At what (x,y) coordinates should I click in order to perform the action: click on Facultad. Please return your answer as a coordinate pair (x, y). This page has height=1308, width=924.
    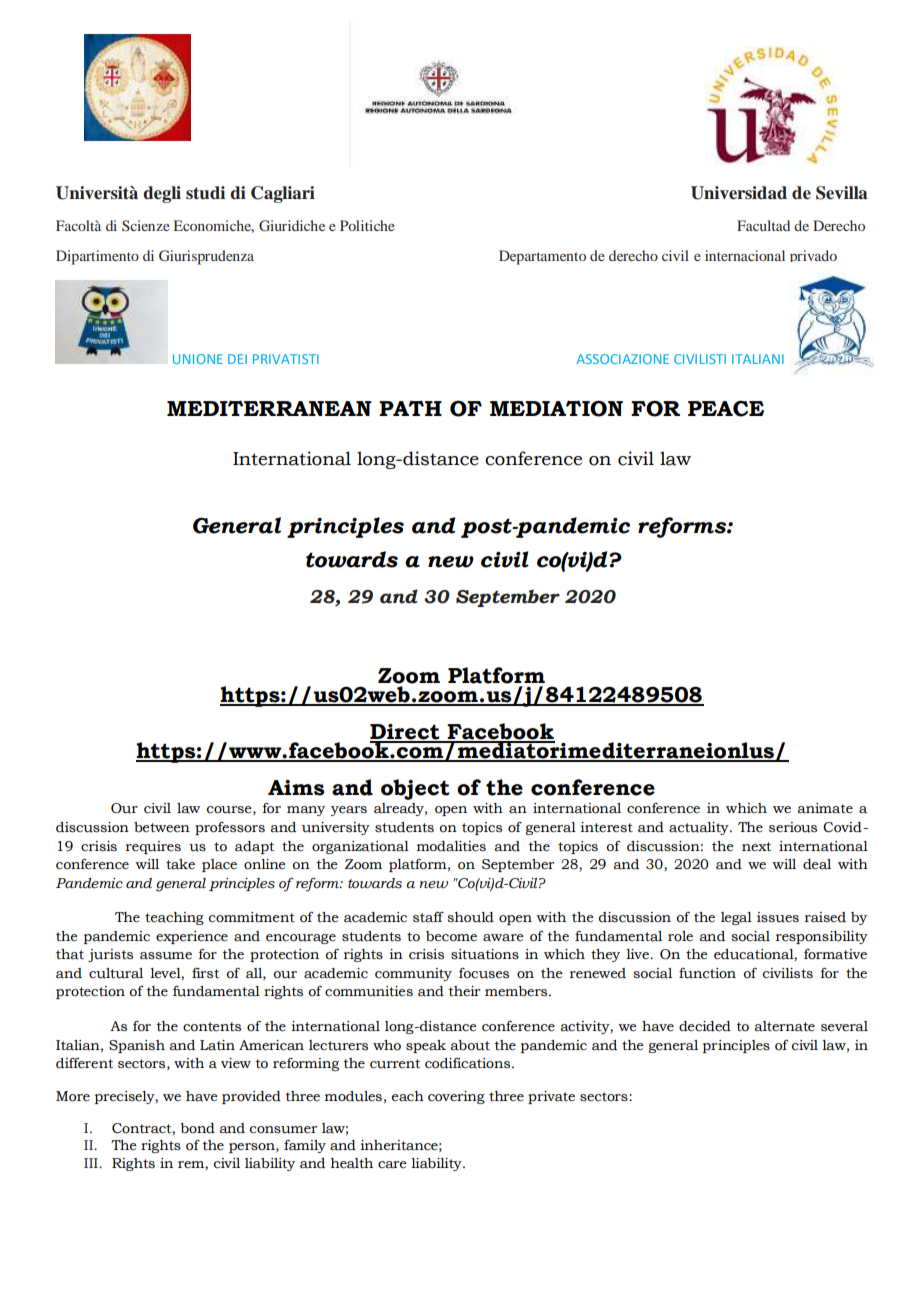
    Looking at the image, I should click on (763, 225).
